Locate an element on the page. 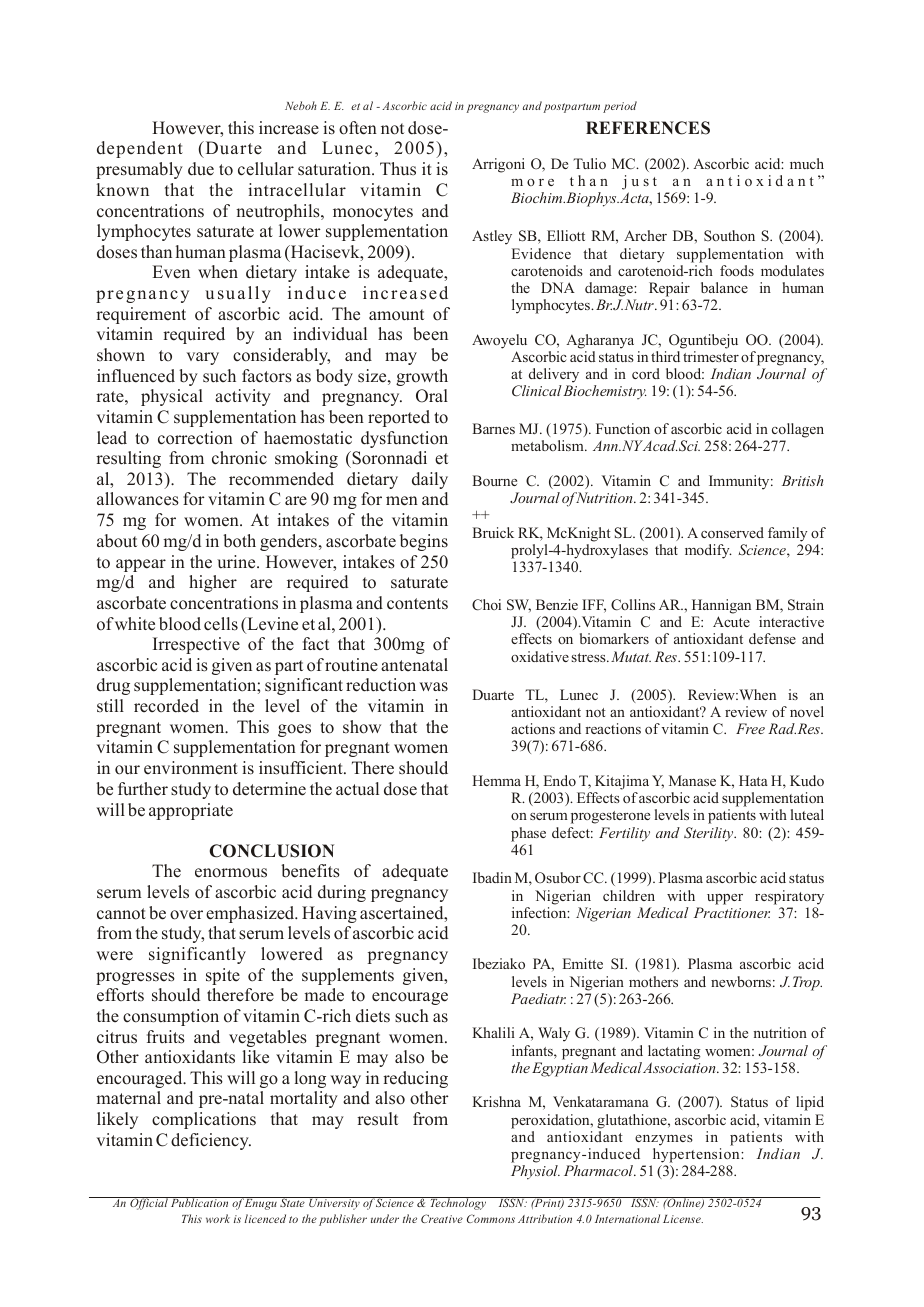 The height and width of the image is (1307, 924). over is located at coordinates (186, 915).
